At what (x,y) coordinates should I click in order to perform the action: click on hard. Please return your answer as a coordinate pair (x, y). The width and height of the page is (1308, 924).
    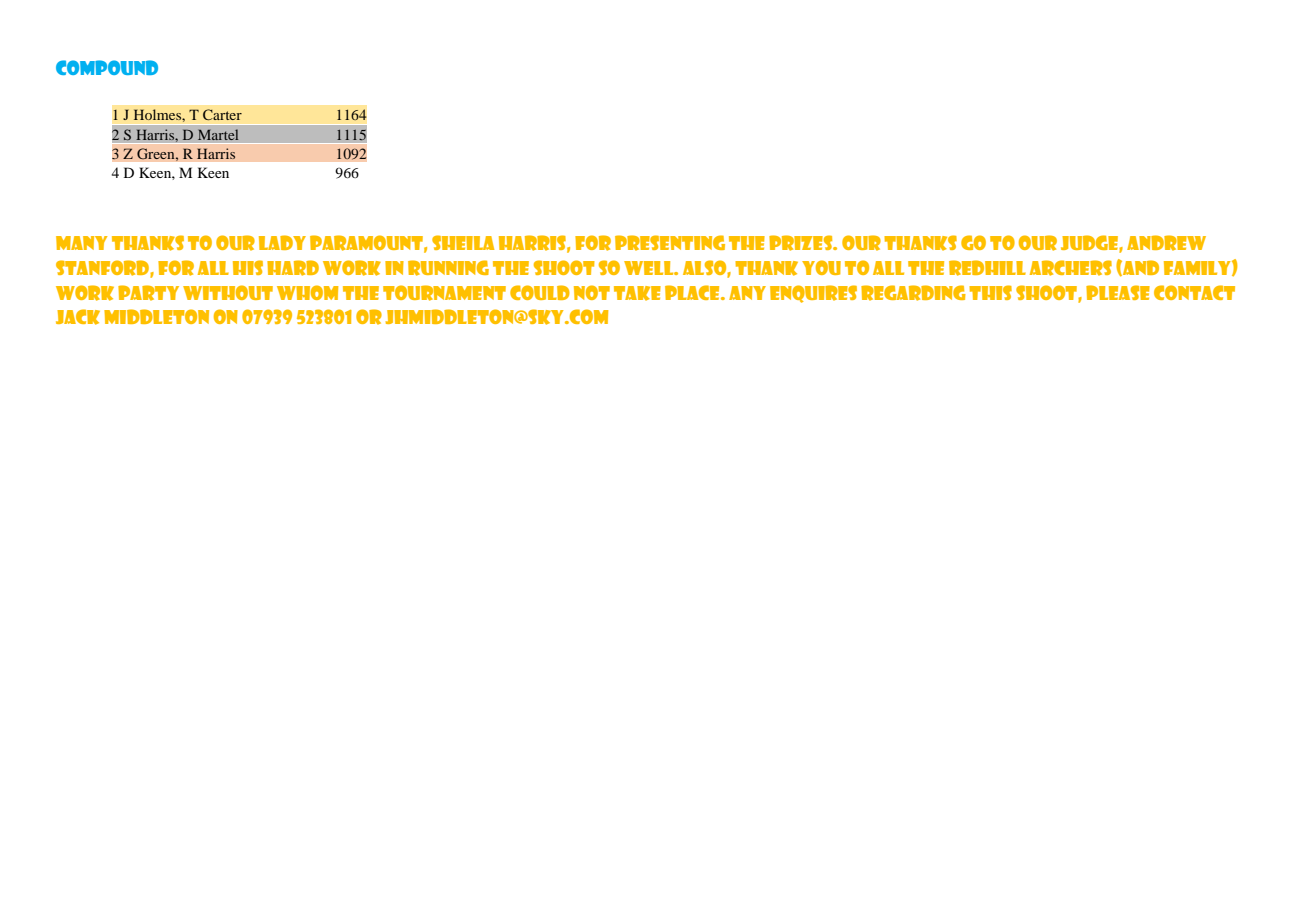
    Looking at the image, I should click on (293, 268).
